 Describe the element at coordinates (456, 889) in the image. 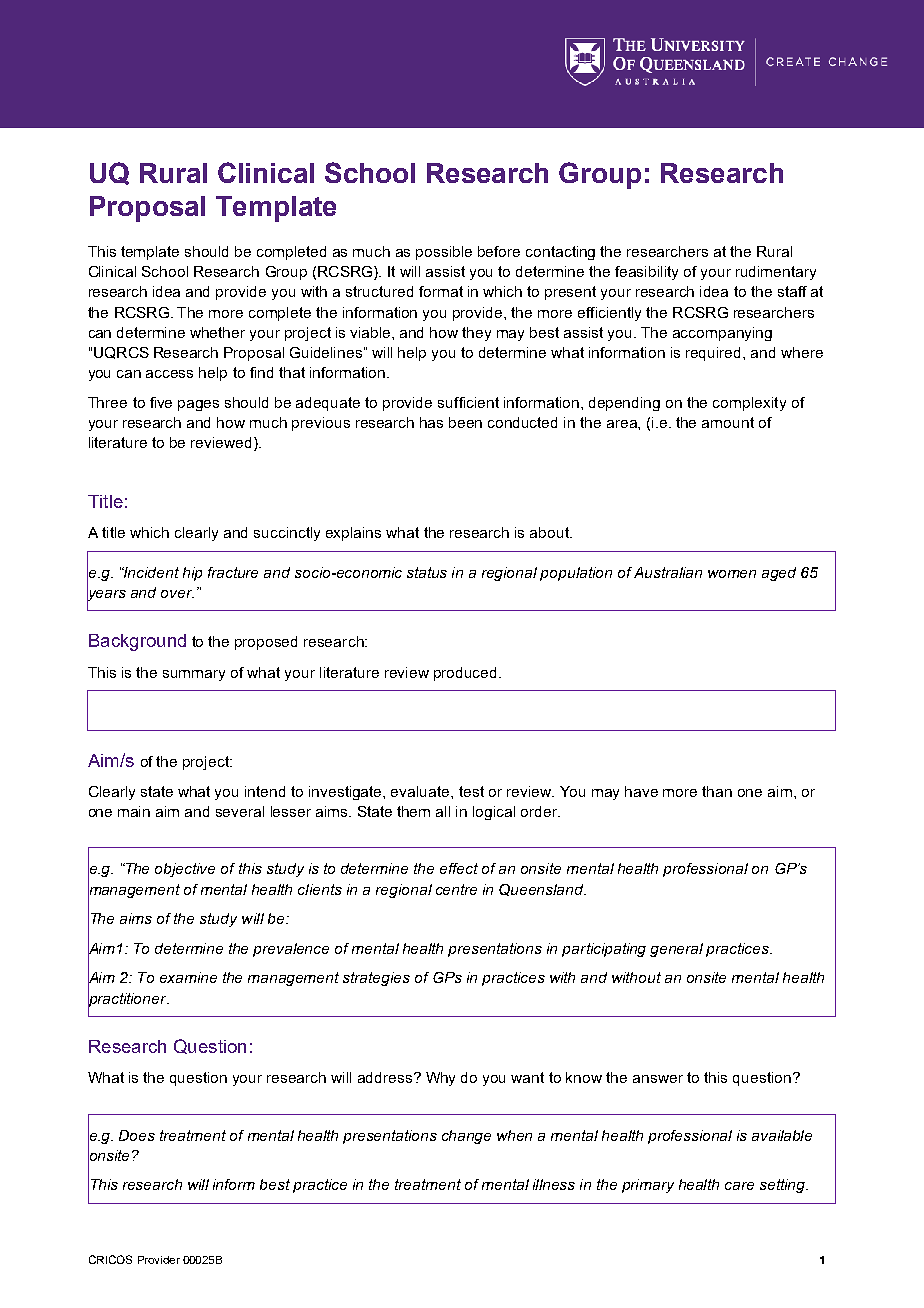

I see `centre` at that location.
